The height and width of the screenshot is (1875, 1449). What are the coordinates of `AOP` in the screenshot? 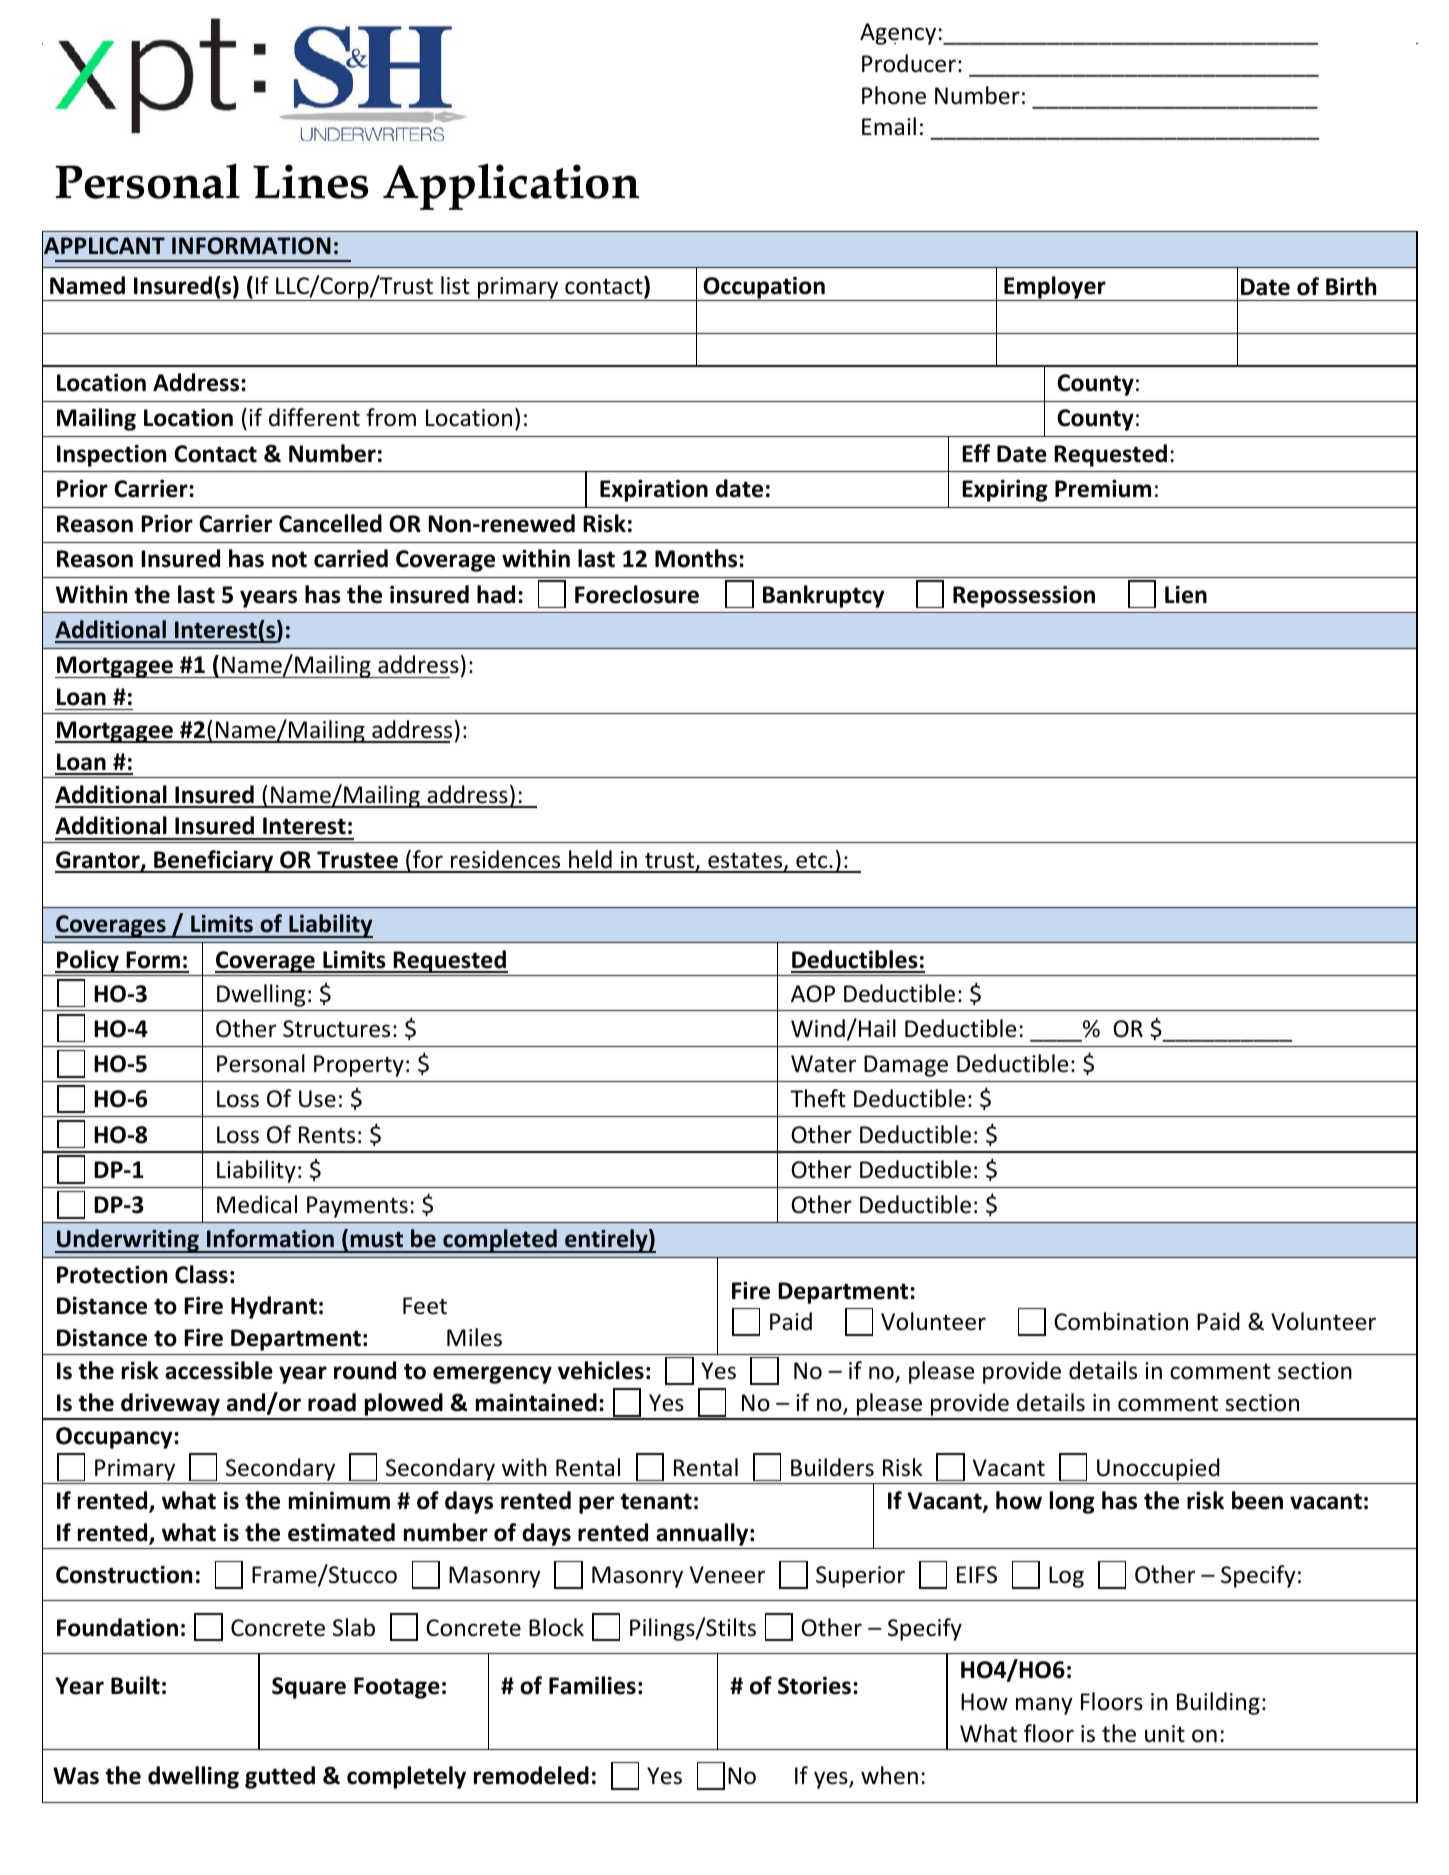 It's located at (813, 994).
